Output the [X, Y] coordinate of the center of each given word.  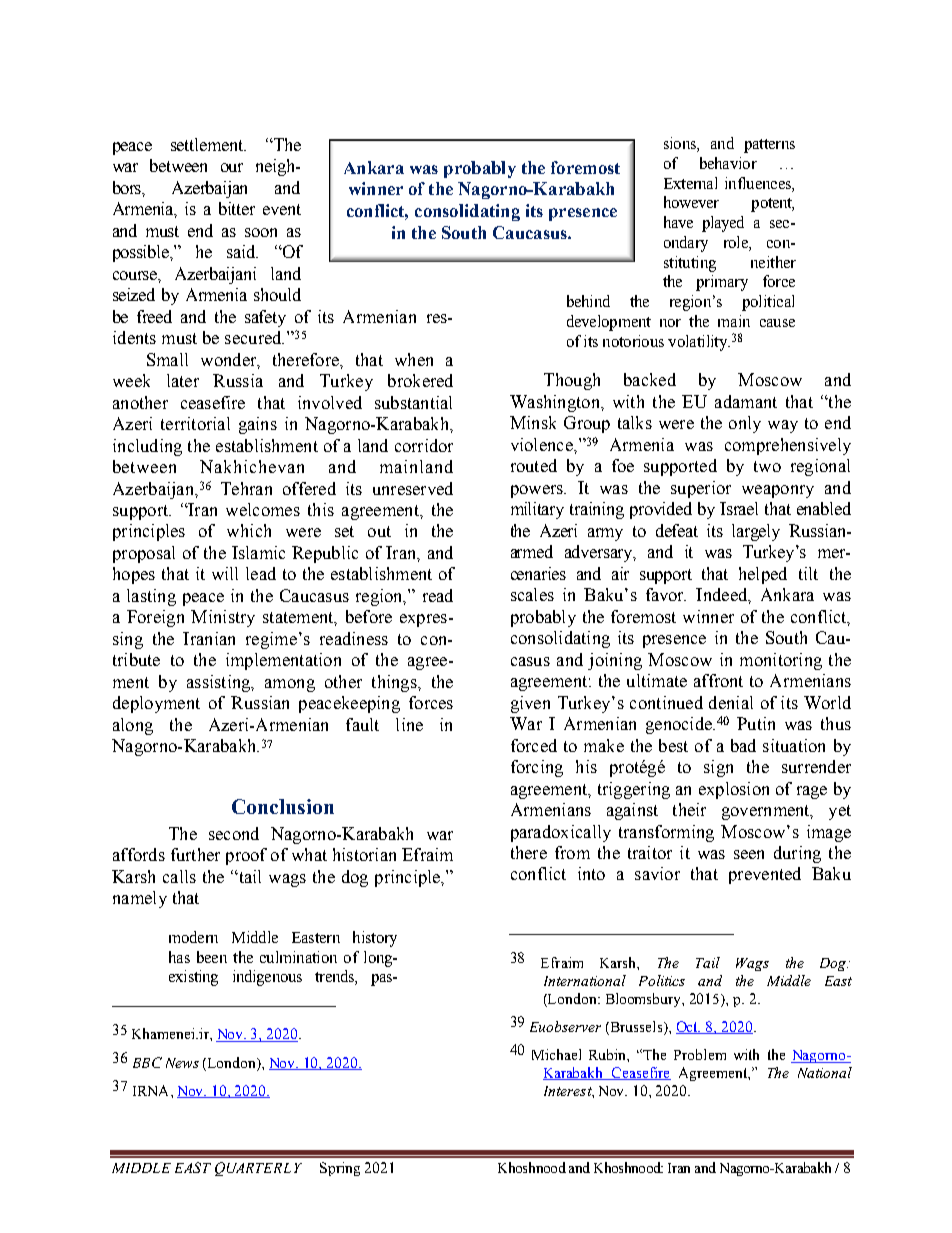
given [530, 704]
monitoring [781, 661]
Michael [556, 1054]
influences [759, 183]
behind [588, 301]
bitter [237, 208]
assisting [220, 683]
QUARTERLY [258, 1169]
